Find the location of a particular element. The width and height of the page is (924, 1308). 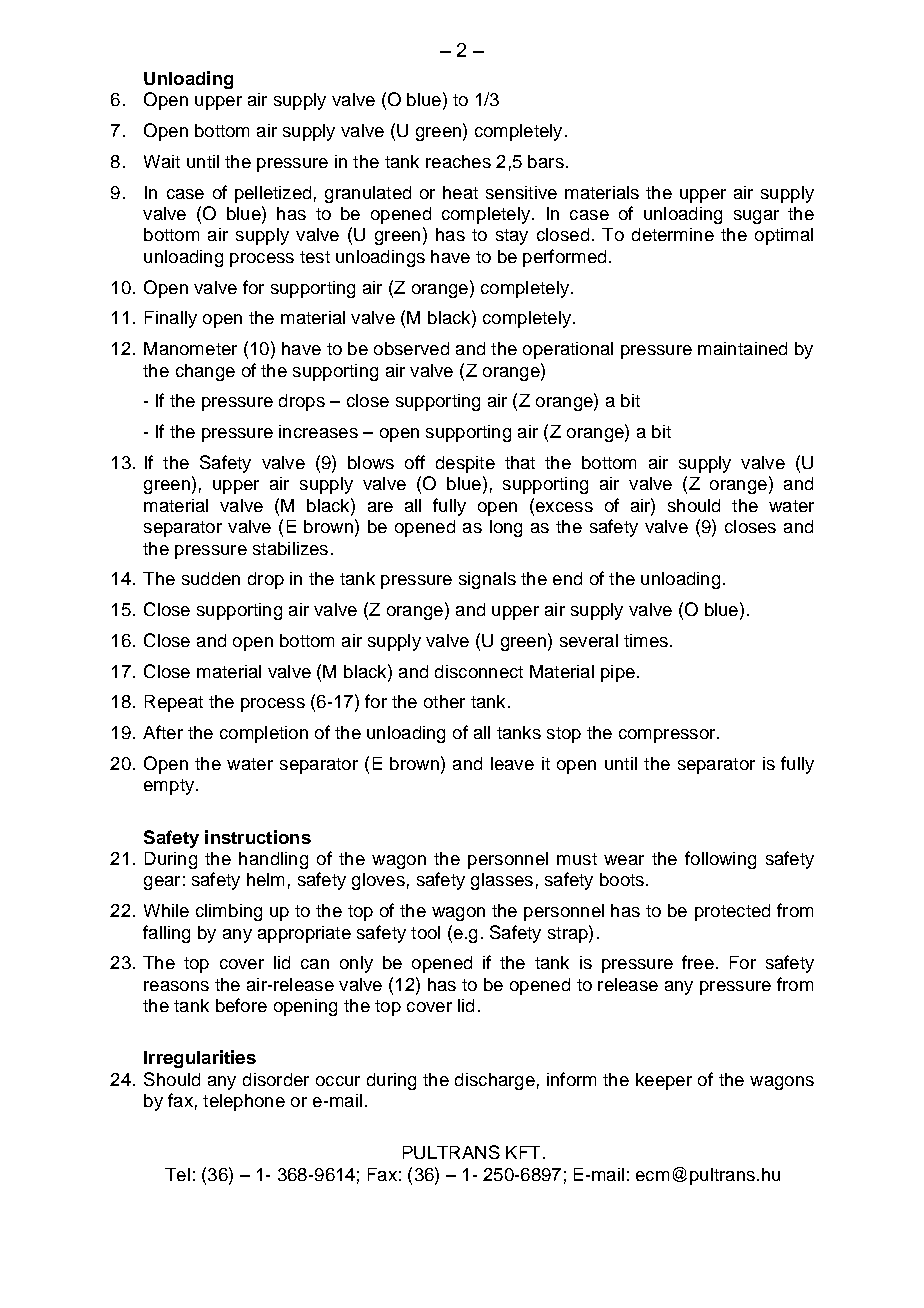

disconnect is located at coordinates (479, 671).
